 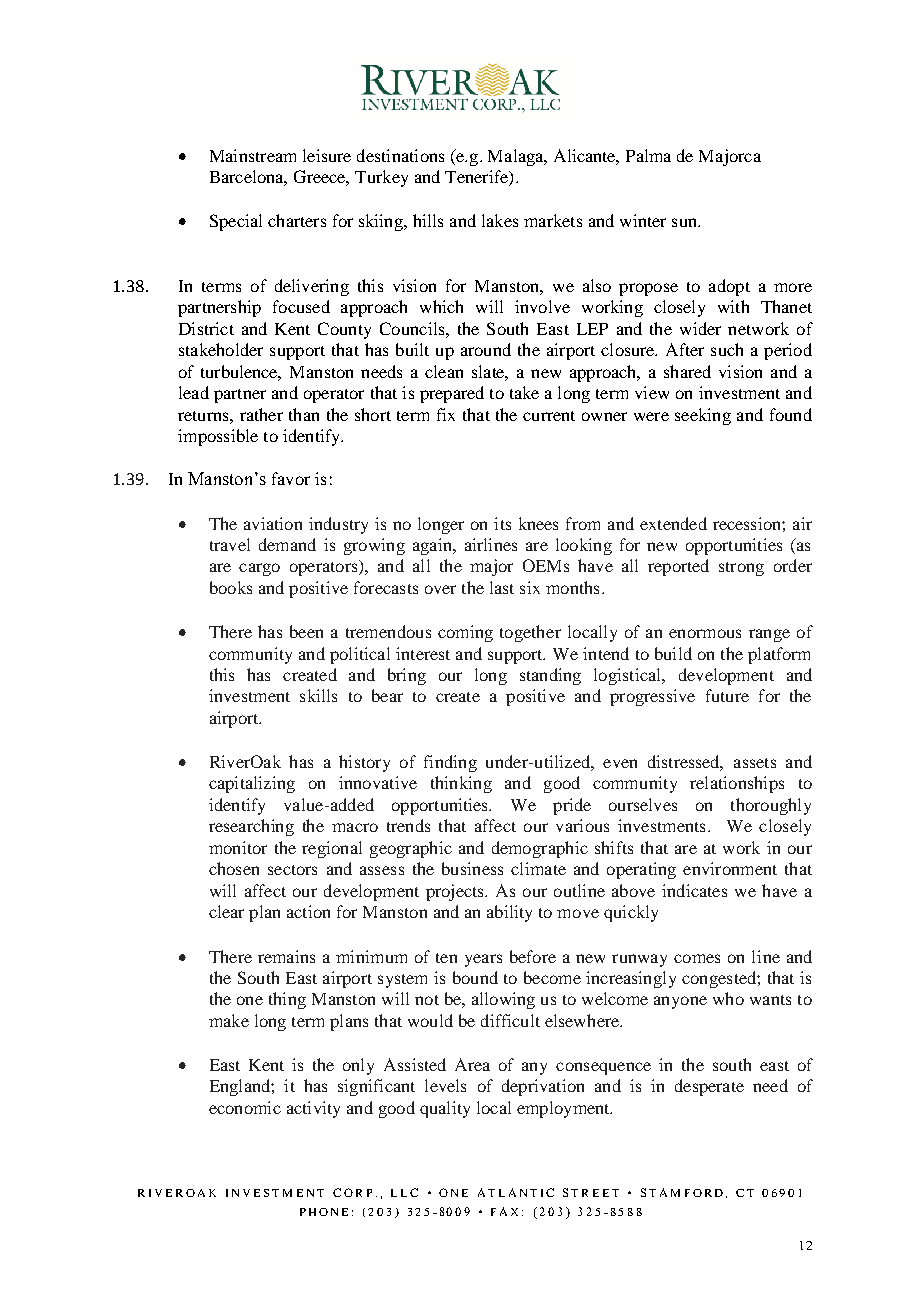 What do you see at coordinates (685, 222) in the page?
I see `sun` at bounding box center [685, 222].
